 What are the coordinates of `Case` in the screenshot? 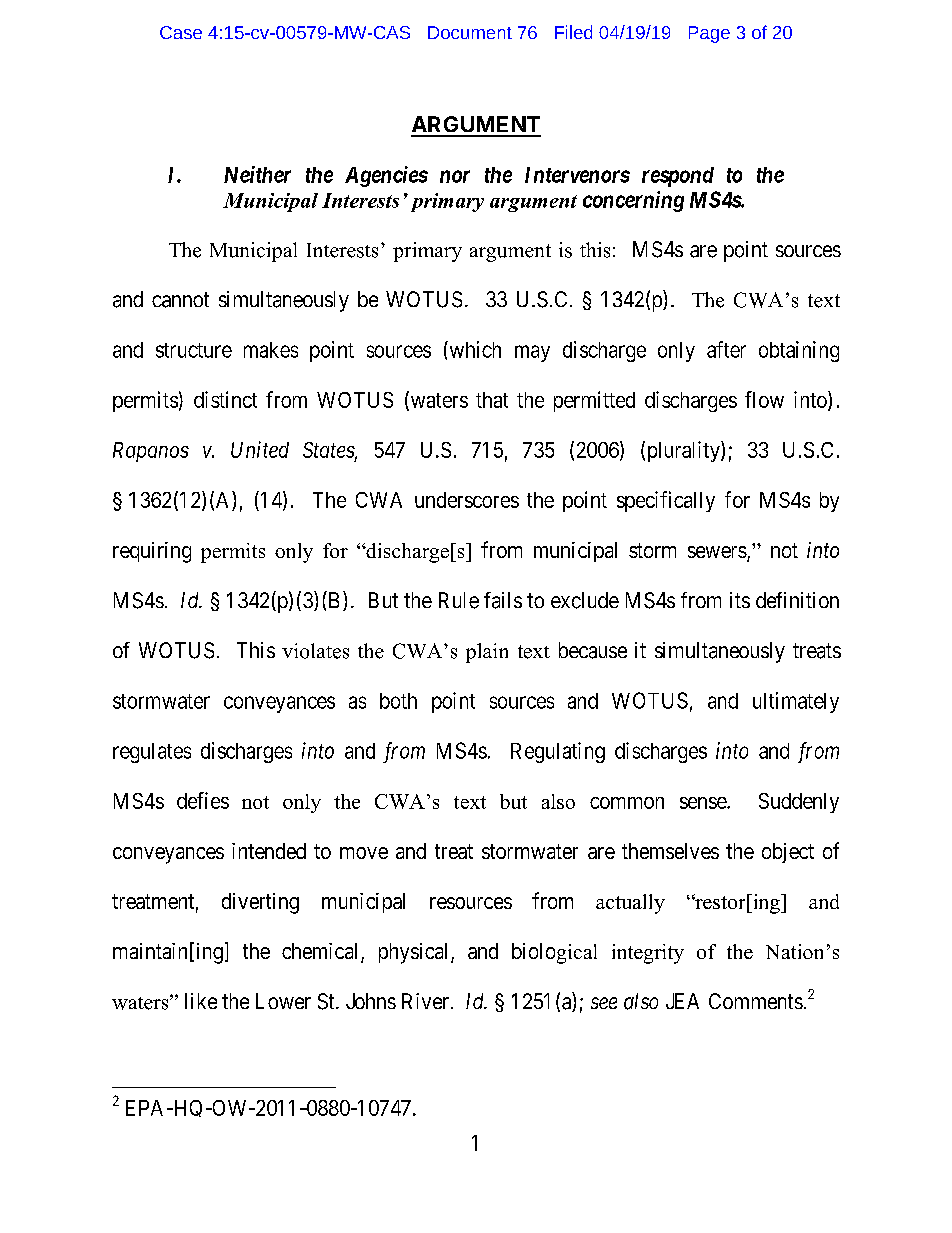 It's located at (181, 32).
